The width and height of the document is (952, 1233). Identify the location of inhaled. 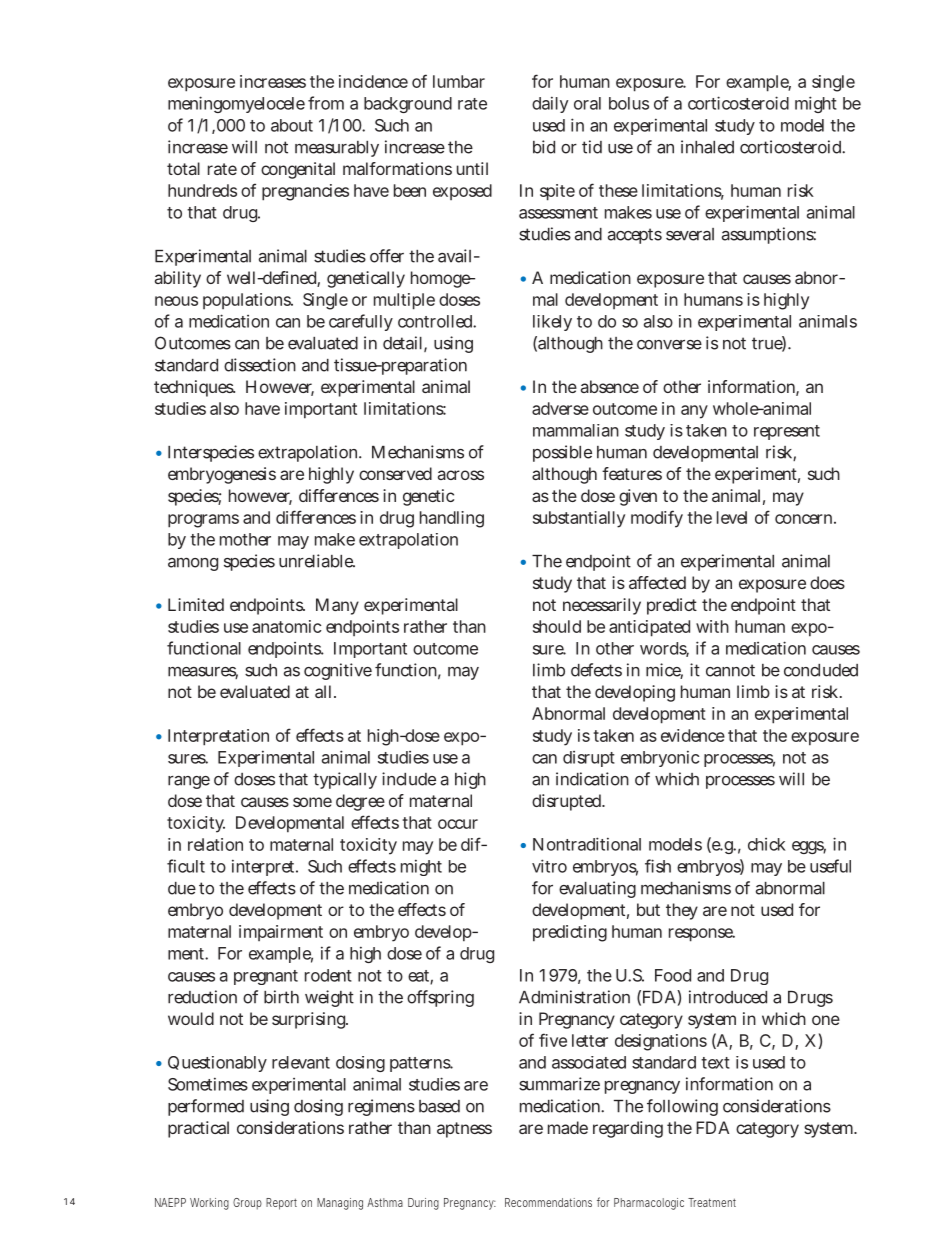
(707, 147).
